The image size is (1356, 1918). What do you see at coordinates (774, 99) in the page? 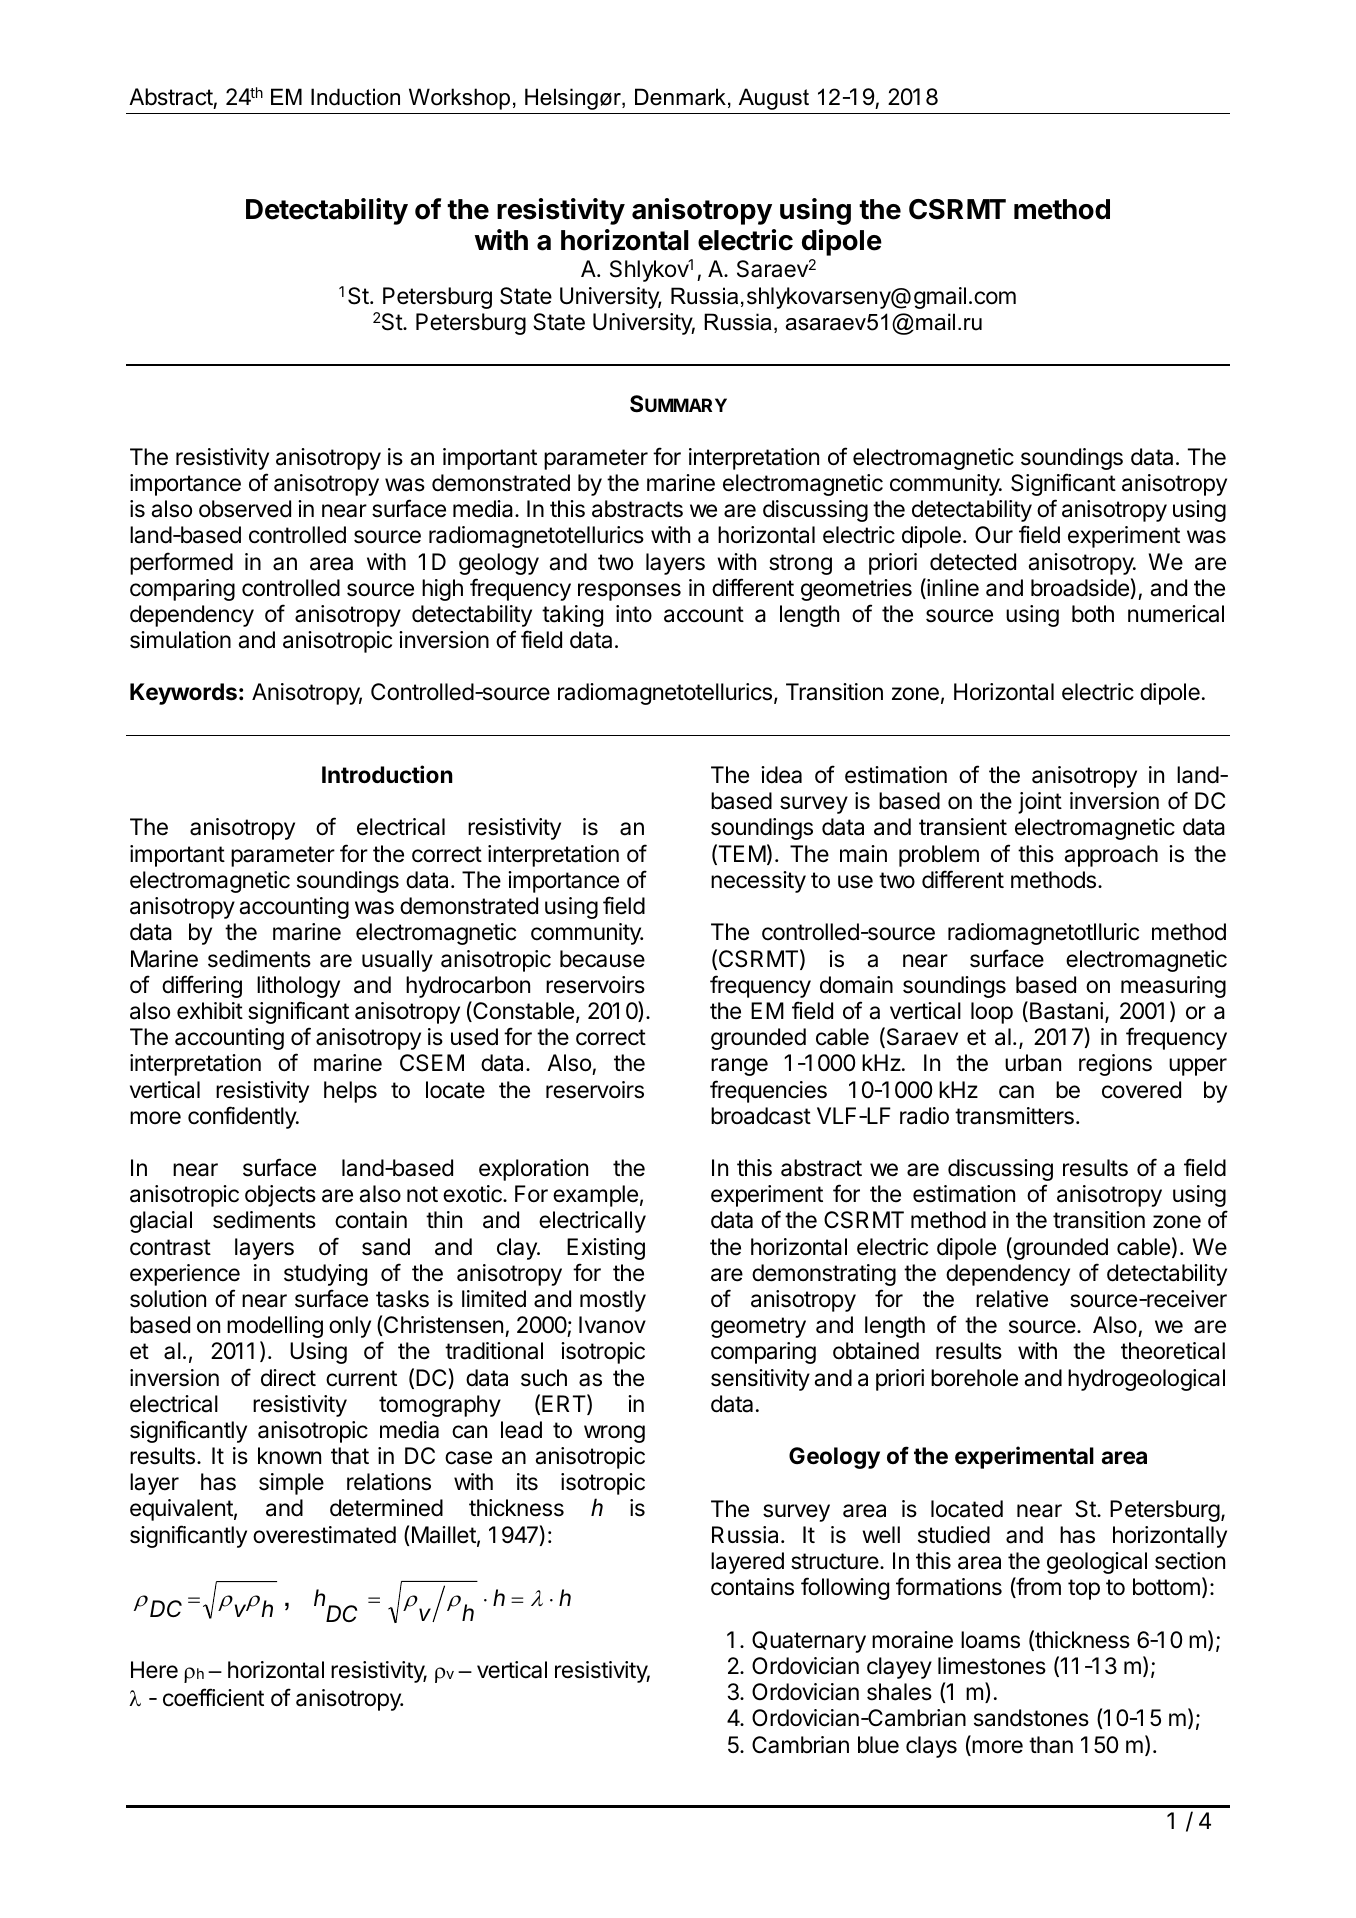
I see `August` at bounding box center [774, 99].
